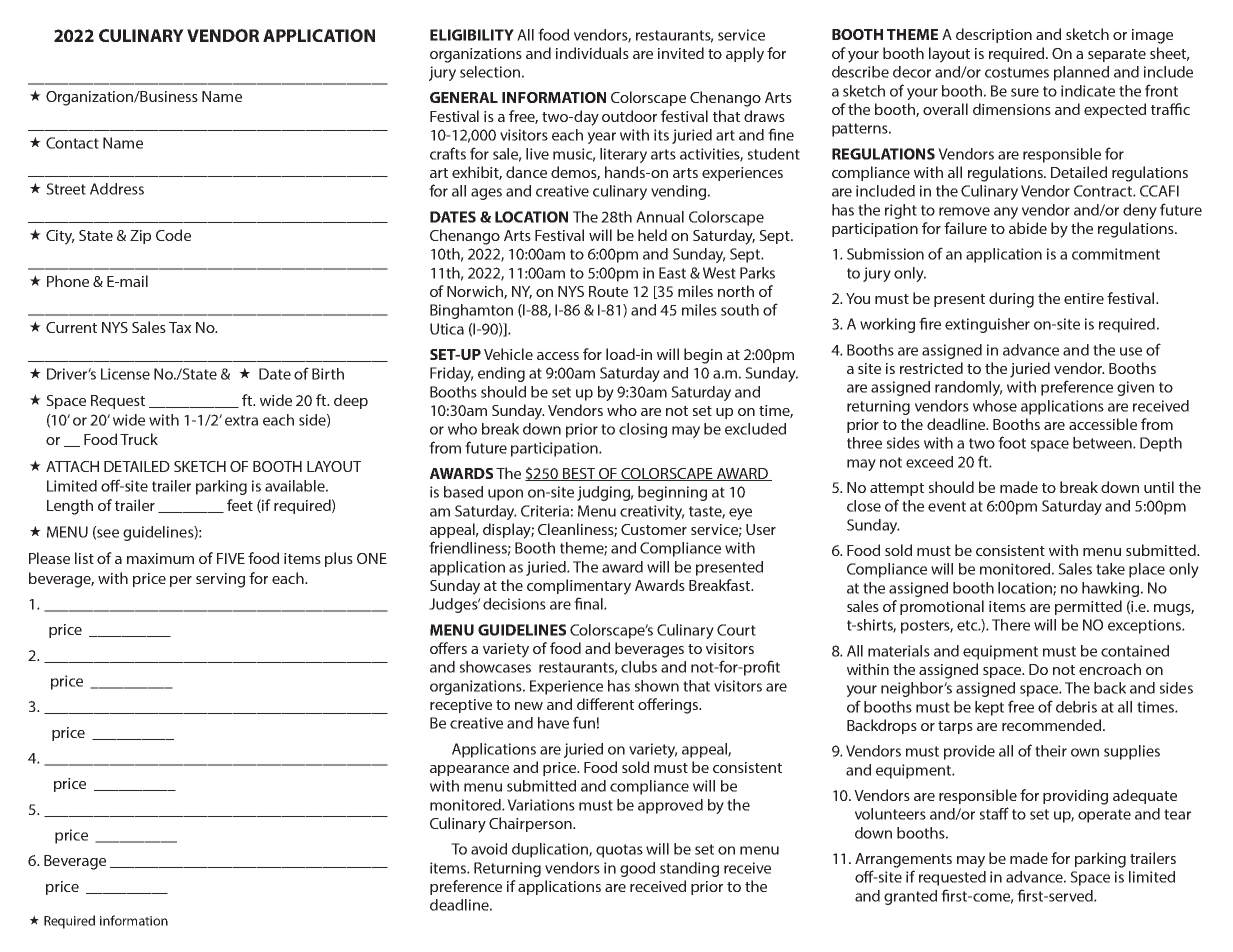 This page has height=952, width=1233. I want to click on costumes, so click(1017, 72).
